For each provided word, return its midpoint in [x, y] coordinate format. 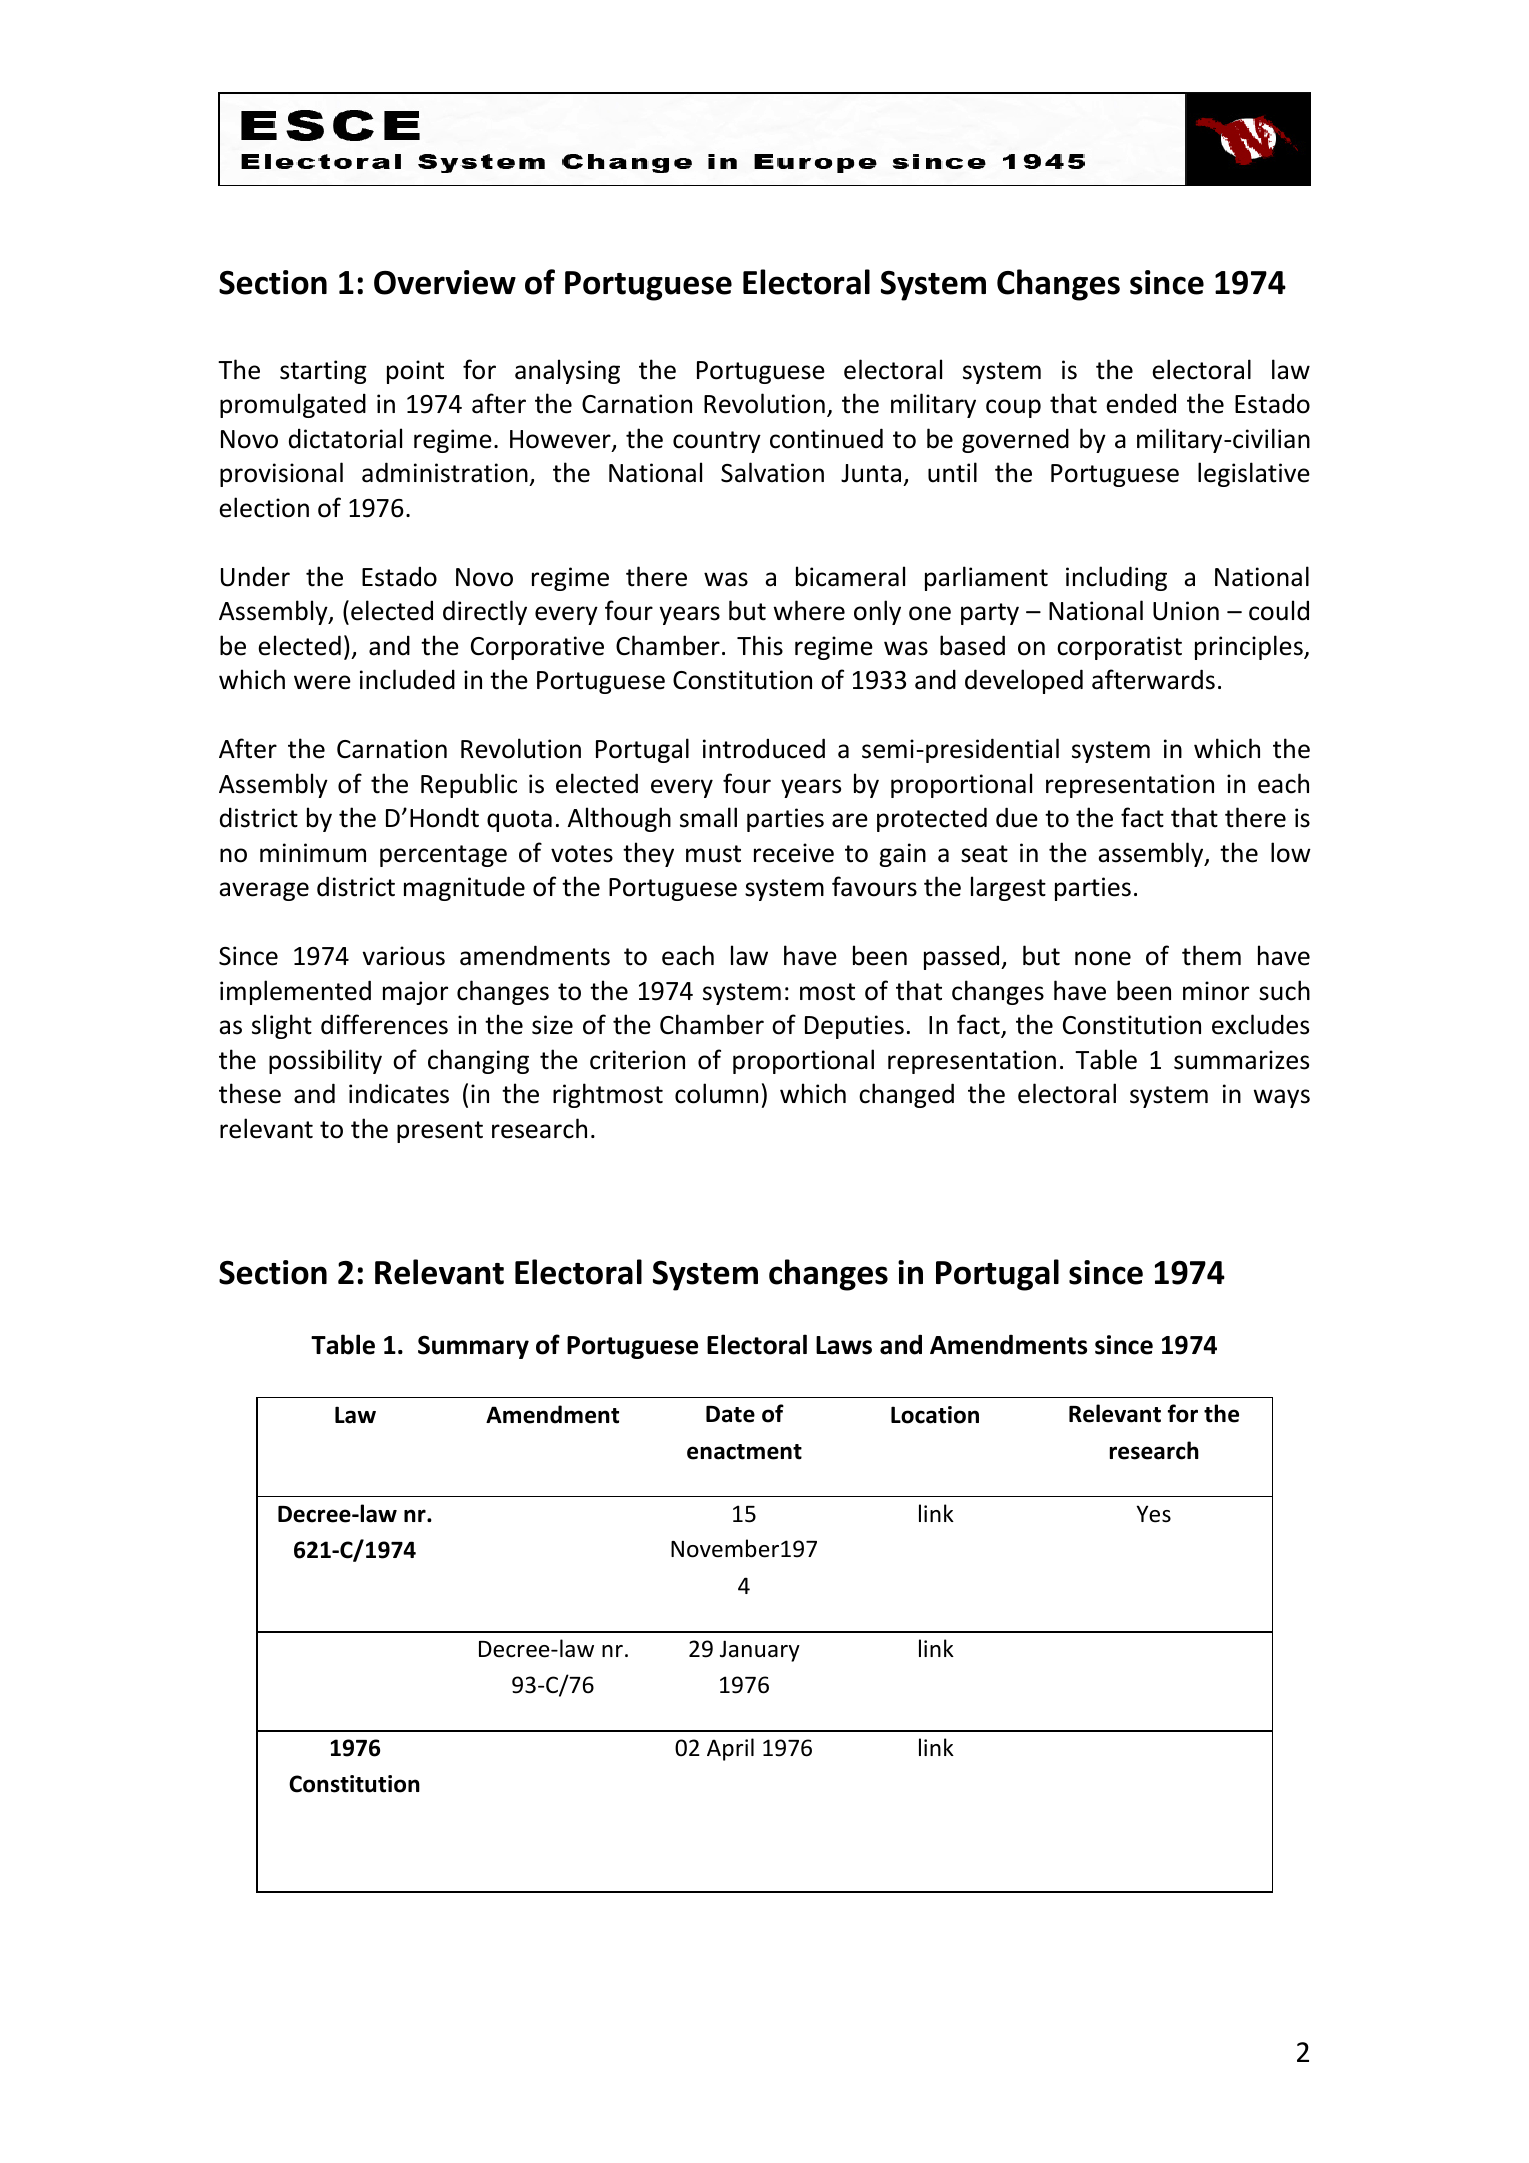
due [1017, 817]
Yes [1153, 1514]
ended [1141, 403]
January [760, 1651]
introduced [764, 748]
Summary [473, 1347]
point [415, 372]
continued [826, 438]
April [730, 1749]
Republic [469, 785]
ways [1282, 1098]
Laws [844, 1345]
